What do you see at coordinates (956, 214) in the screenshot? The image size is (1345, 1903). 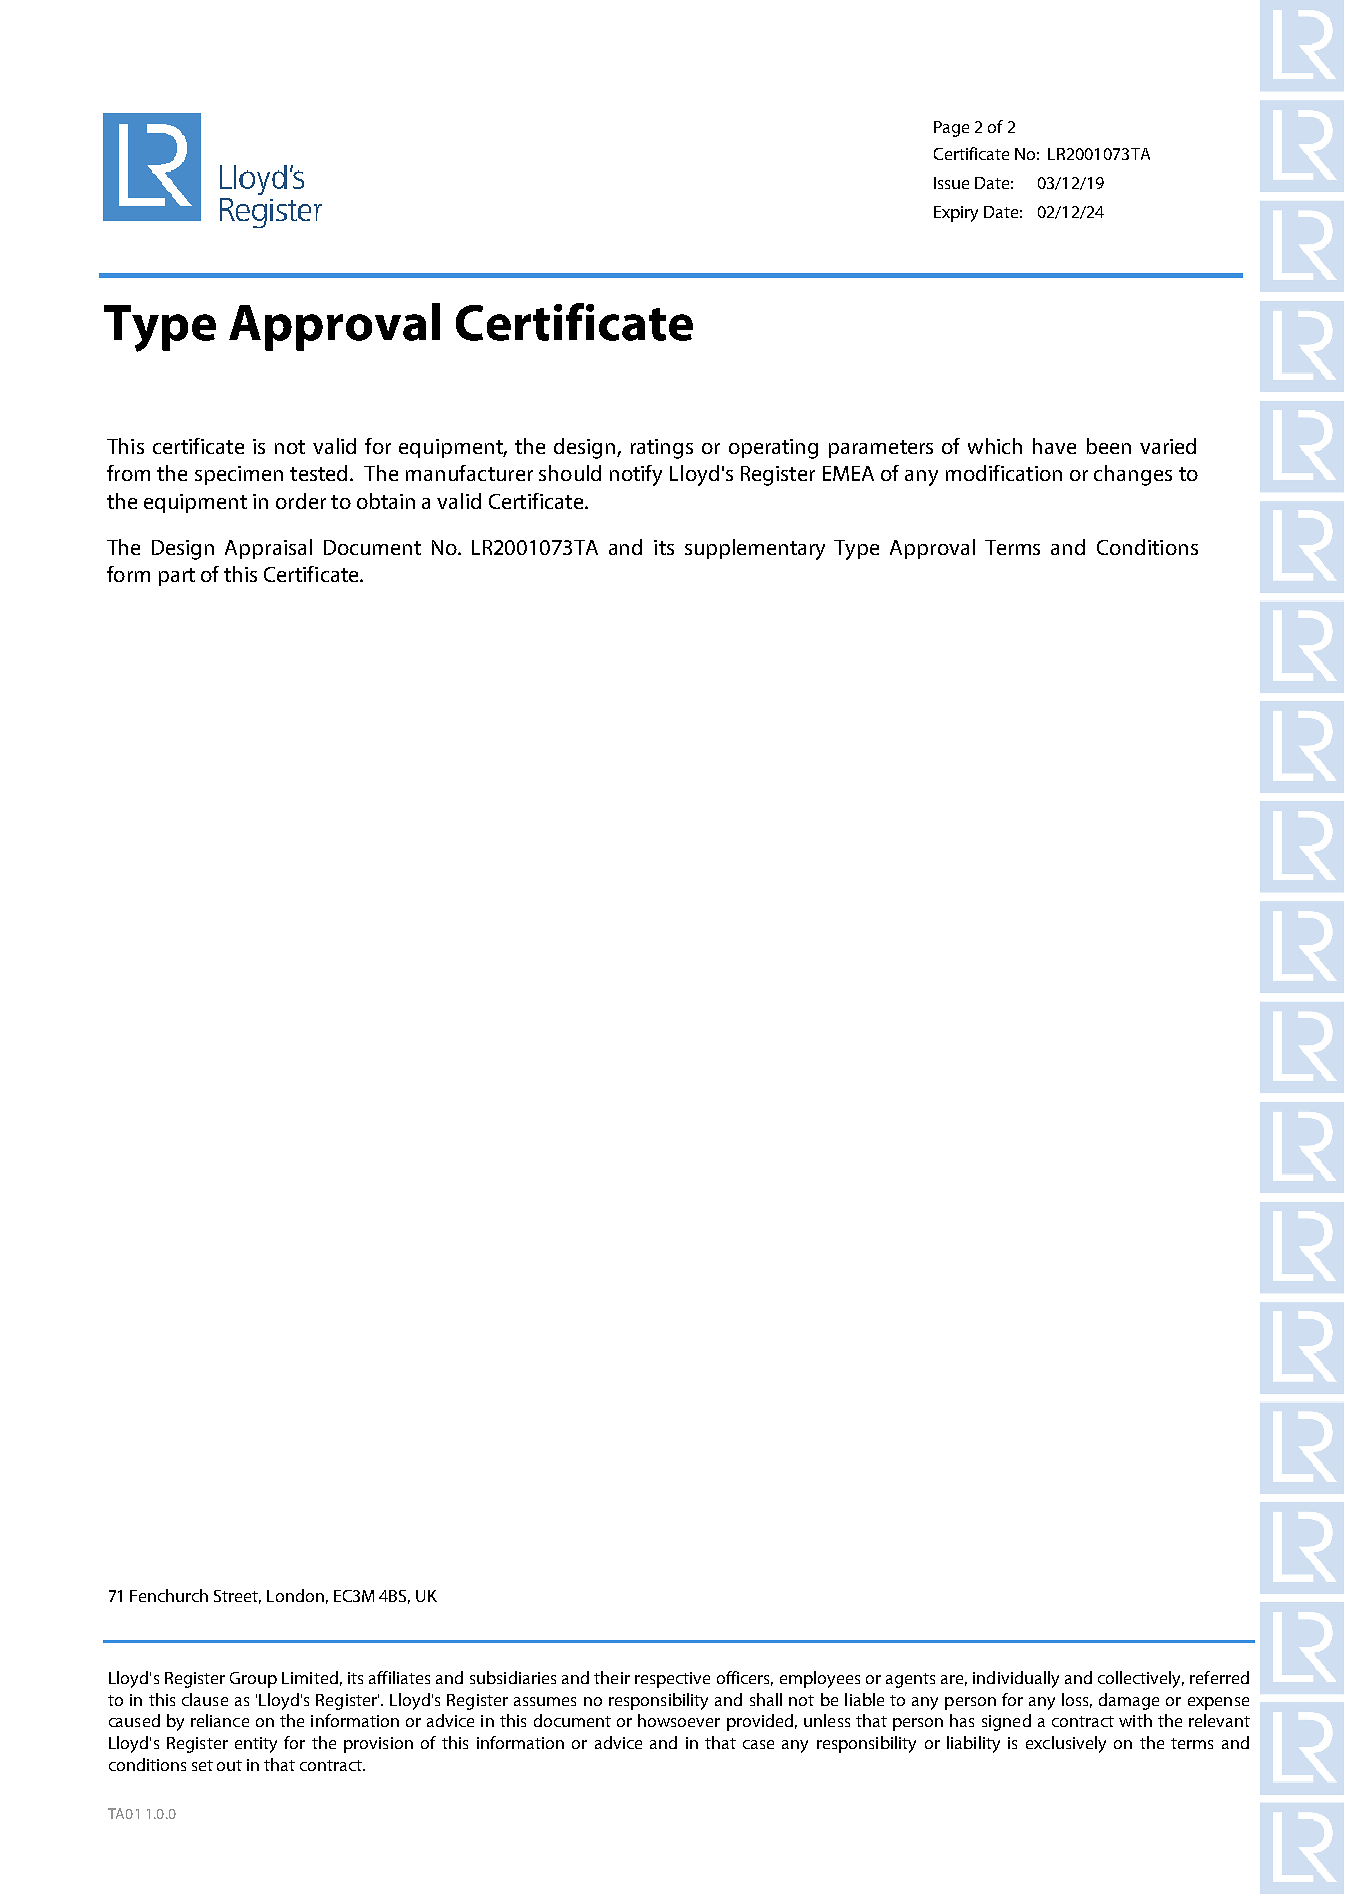 I see `Expiry` at bounding box center [956, 214].
